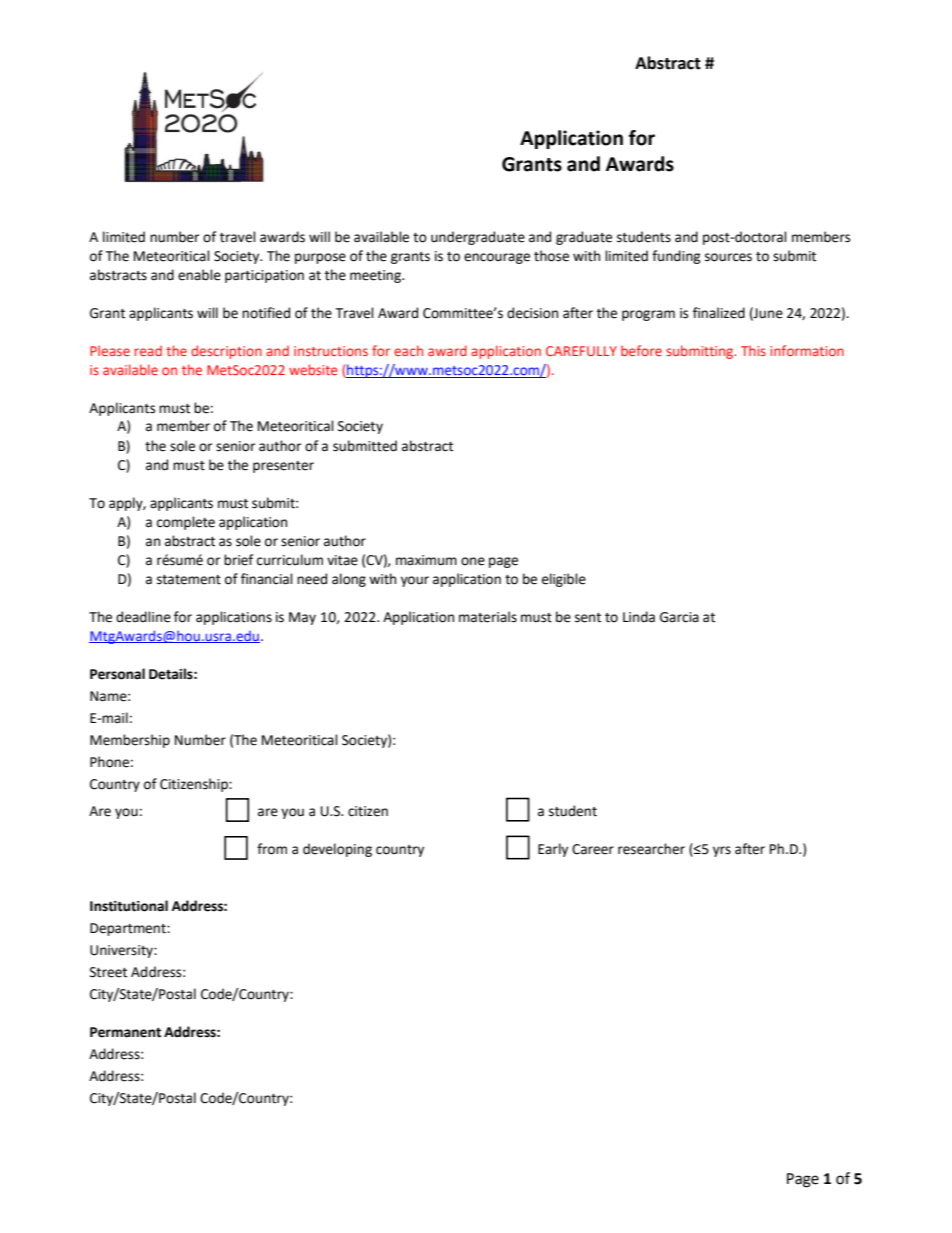 The width and height of the image is (952, 1233). What do you see at coordinates (497, 258) in the image?
I see `encourage` at bounding box center [497, 258].
